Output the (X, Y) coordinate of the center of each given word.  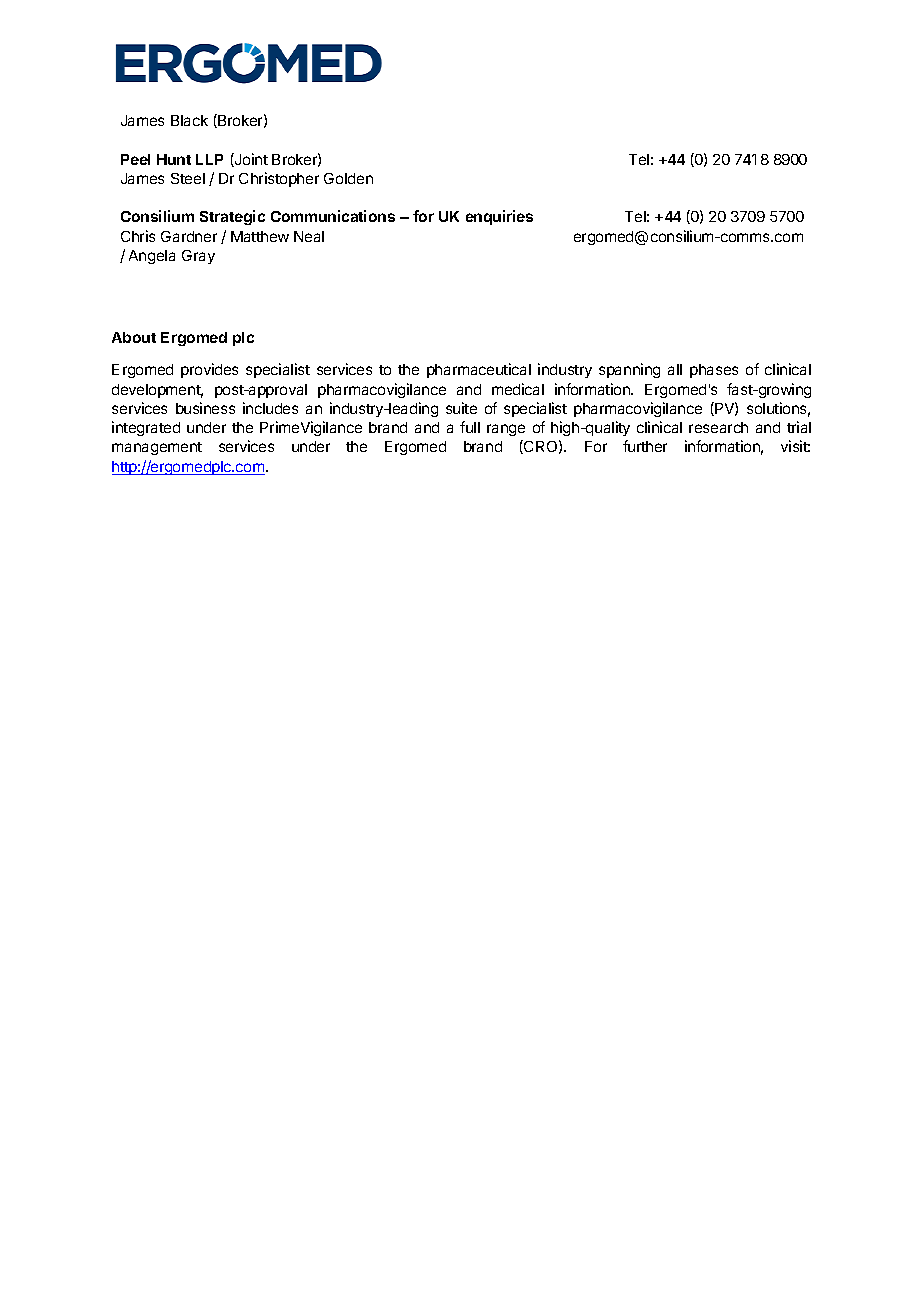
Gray (198, 257)
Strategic (232, 217)
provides (209, 370)
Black (189, 120)
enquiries (499, 217)
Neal (309, 236)
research (718, 427)
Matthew (260, 236)
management (157, 448)
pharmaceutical (479, 370)
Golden (348, 178)
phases (714, 371)
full (470, 427)
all (675, 369)
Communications (333, 216)
